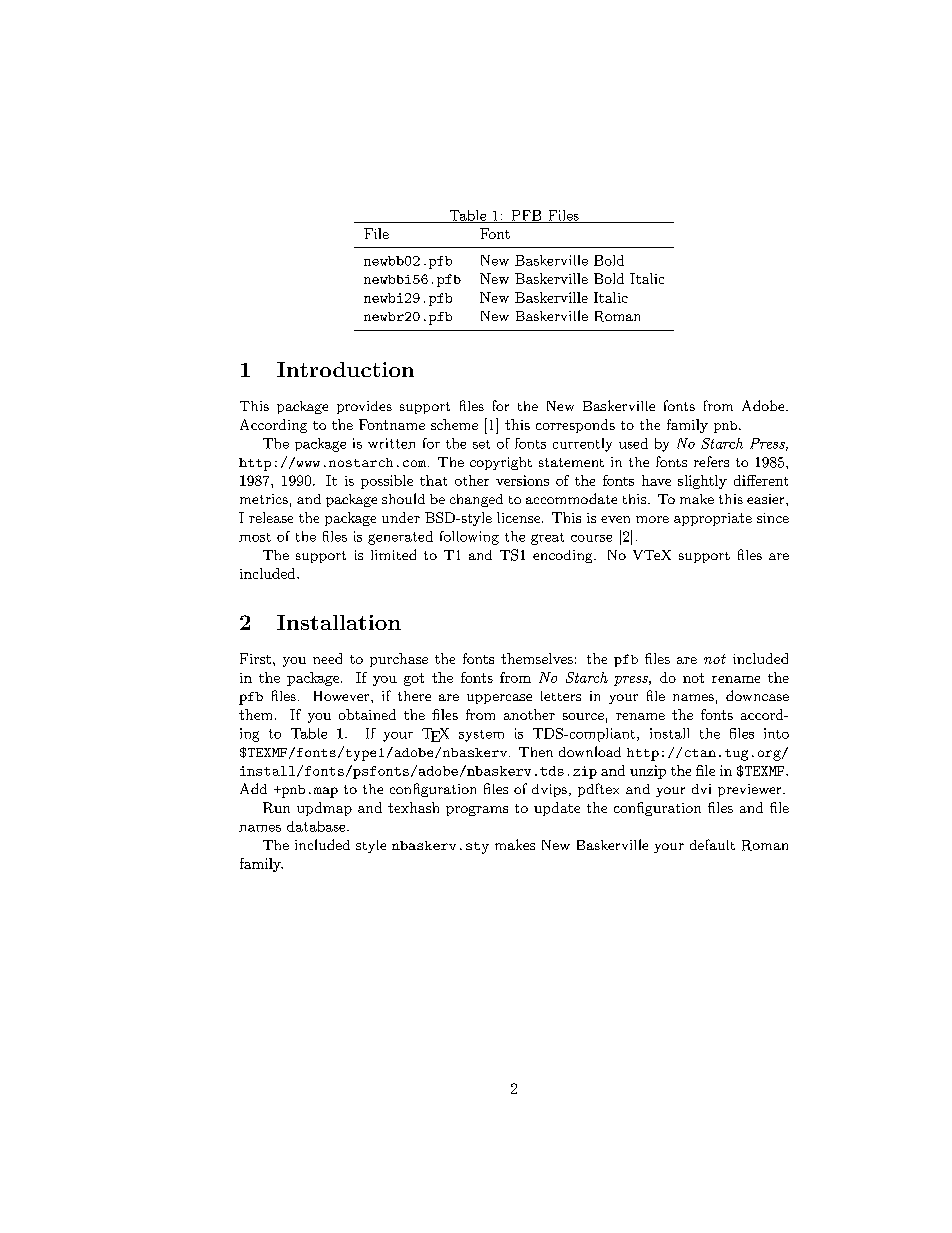 The height and width of the image is (1233, 952). What do you see at coordinates (776, 733) in the image?
I see `into` at bounding box center [776, 733].
